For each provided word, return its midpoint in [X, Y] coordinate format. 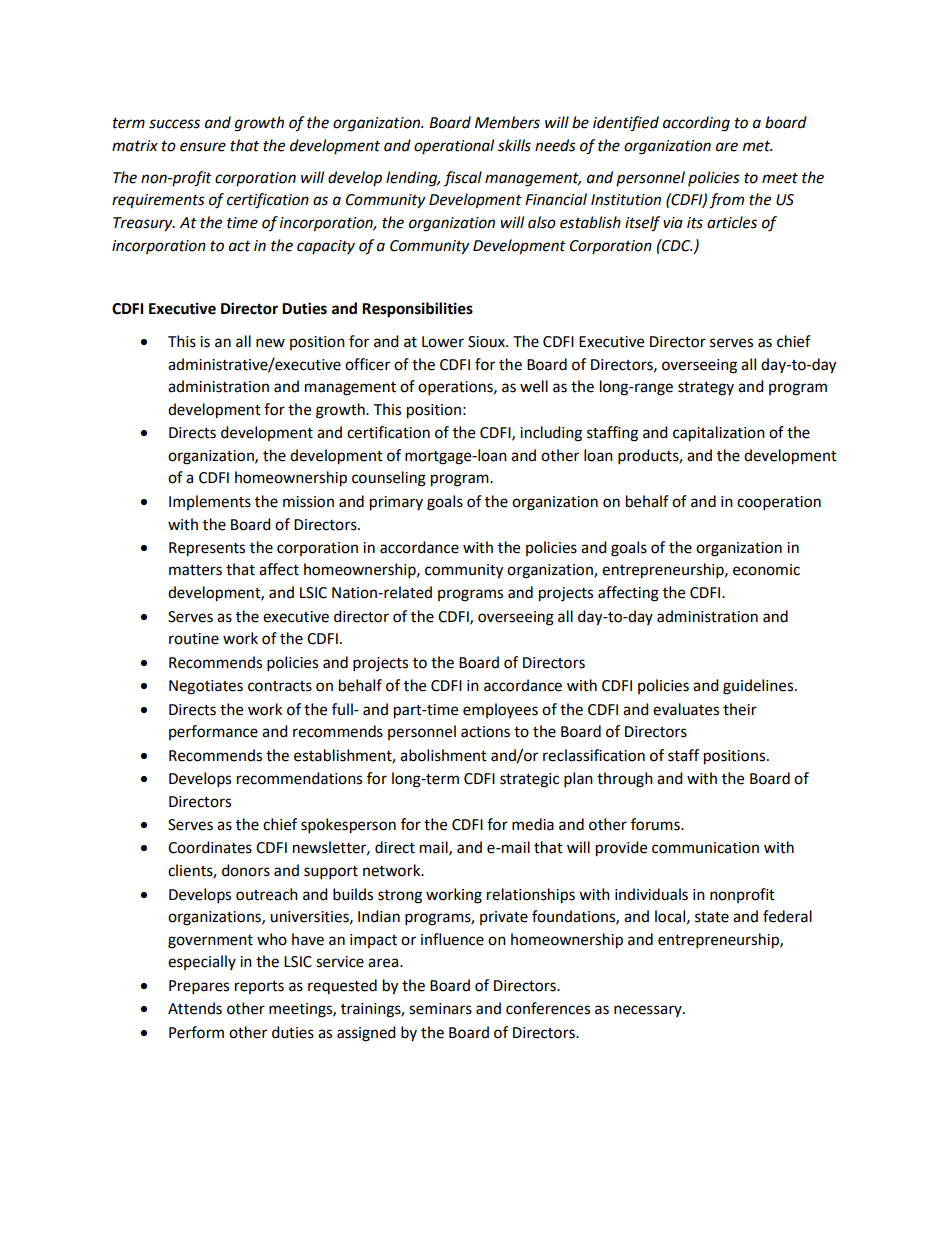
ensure [203, 147]
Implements [210, 502]
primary [396, 503]
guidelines [759, 687]
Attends [195, 1008]
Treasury [144, 224]
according [696, 124]
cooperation [779, 503]
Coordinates [210, 847]
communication [705, 848]
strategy [706, 389]
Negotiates [206, 687]
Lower [443, 342]
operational [454, 146]
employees [500, 711]
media [533, 824]
